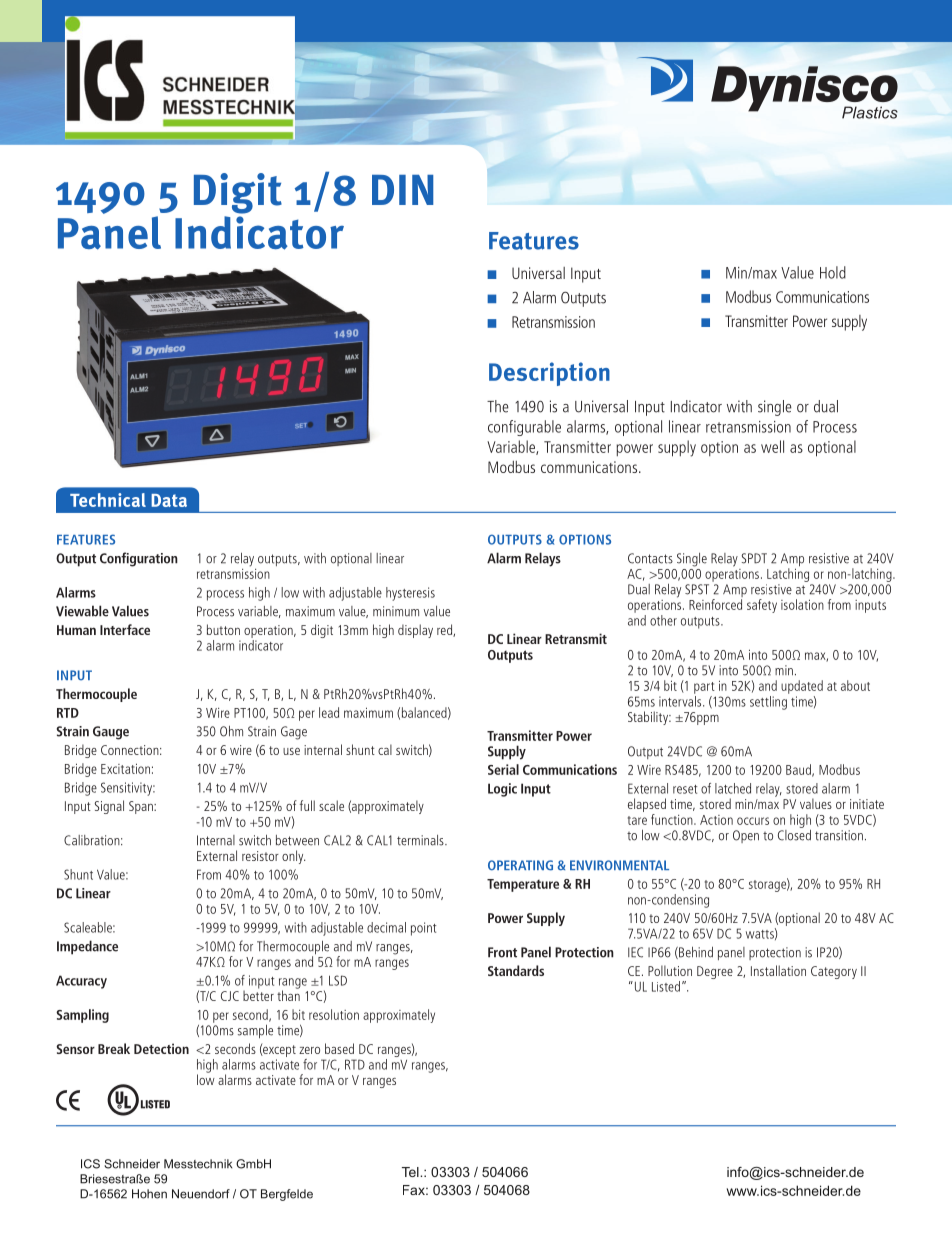  Describe the element at coordinates (524, 428) in the screenshot. I see `configurable` at that location.
